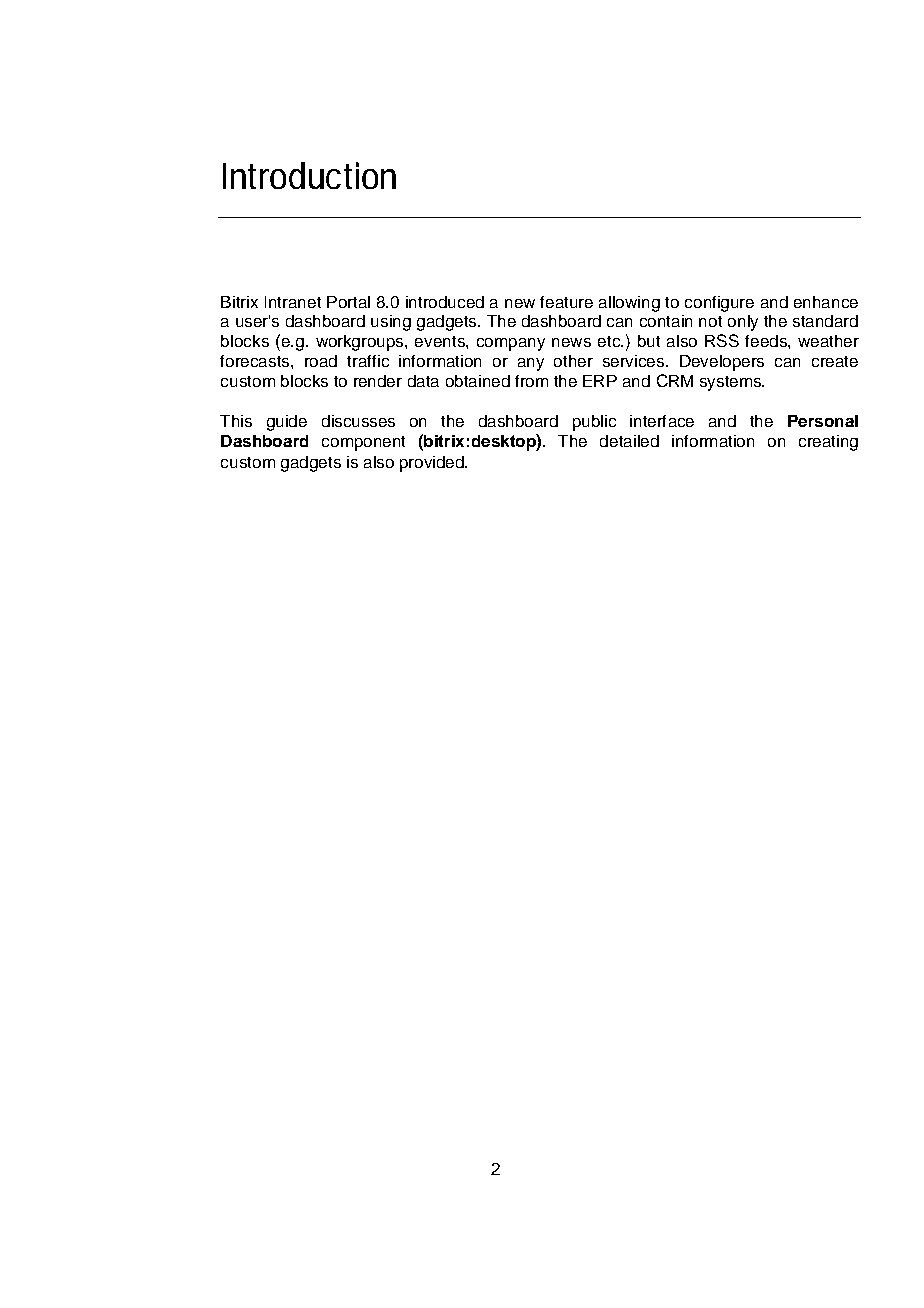  What do you see at coordinates (531, 381) in the screenshot?
I see `from` at bounding box center [531, 381].
